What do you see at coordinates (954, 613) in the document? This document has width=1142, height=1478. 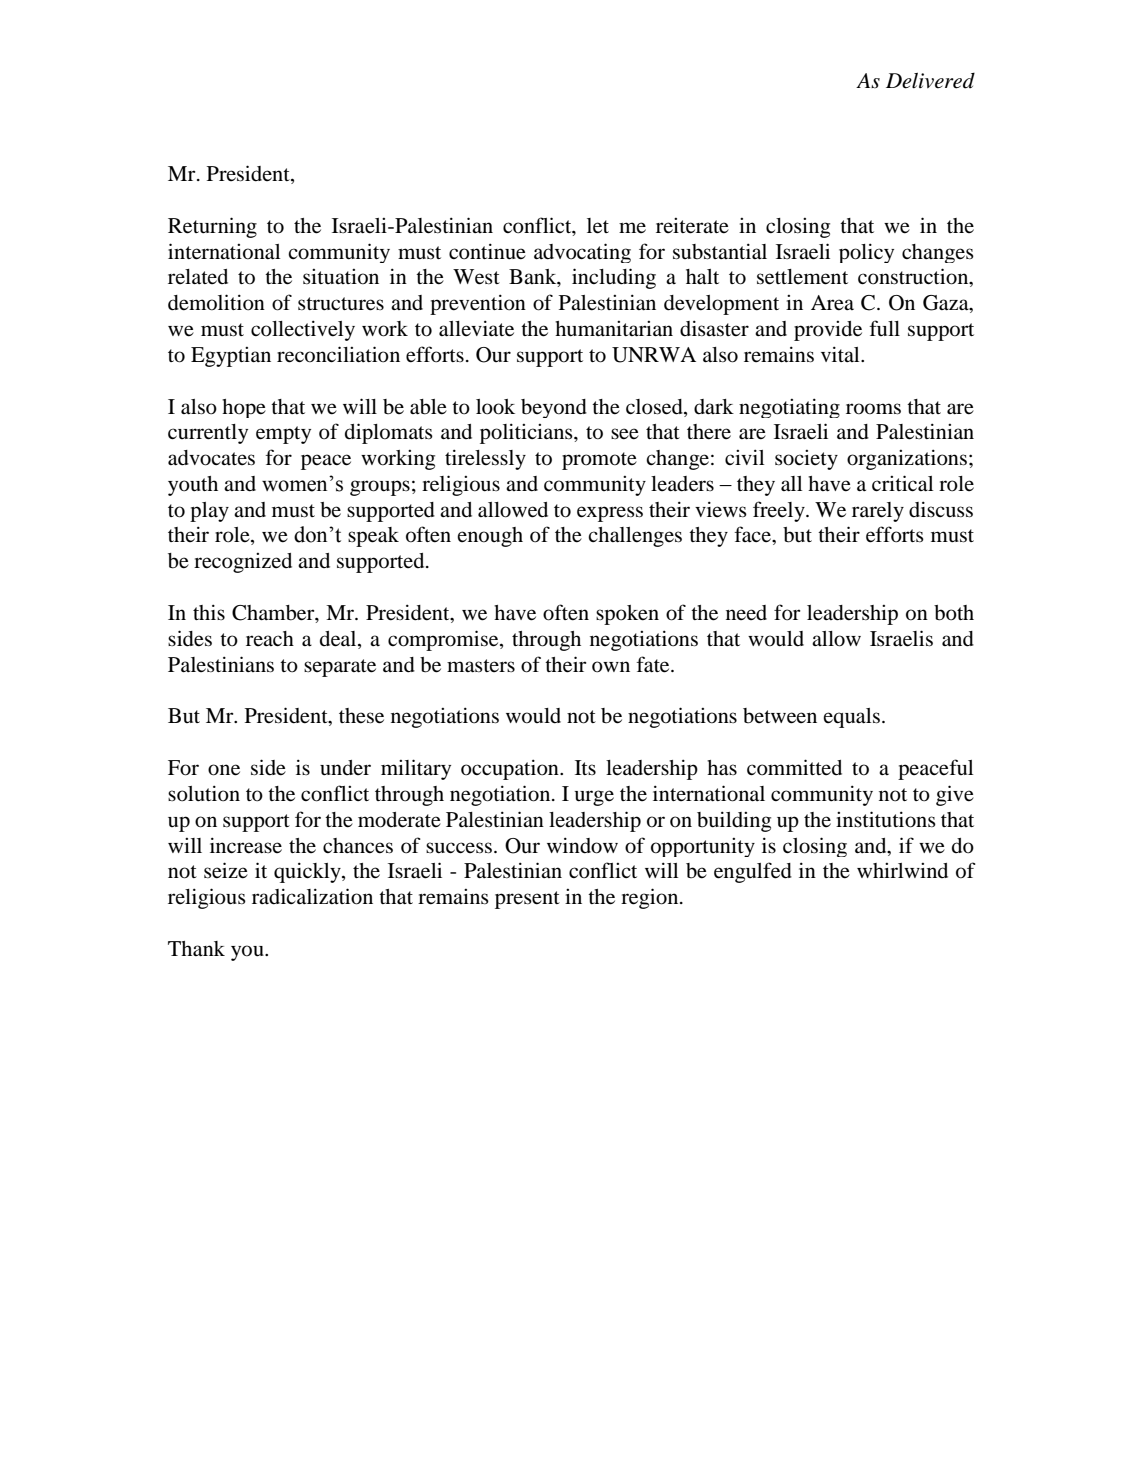 I see `both` at bounding box center [954, 613].
